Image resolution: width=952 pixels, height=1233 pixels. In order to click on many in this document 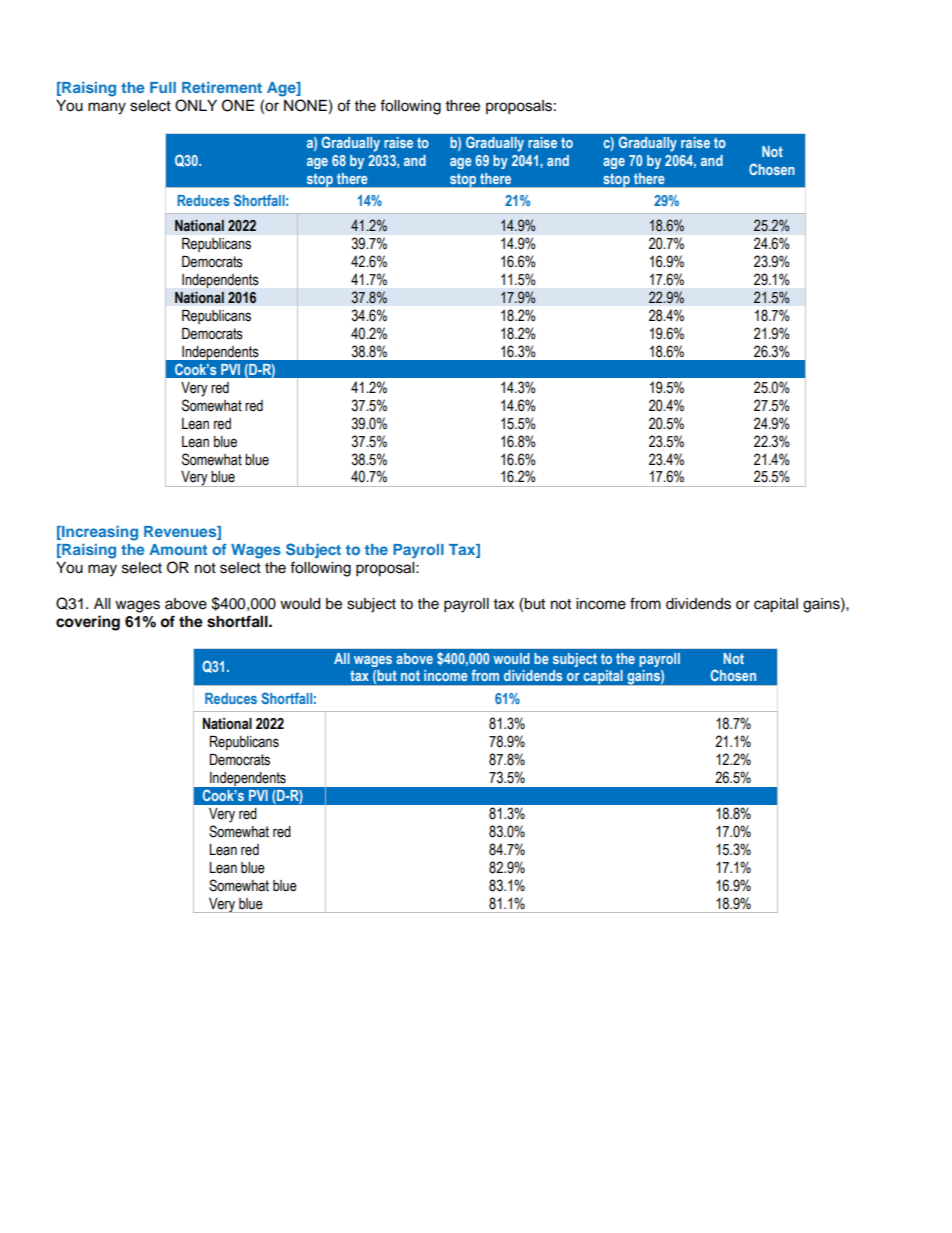, I will do `click(107, 108)`.
